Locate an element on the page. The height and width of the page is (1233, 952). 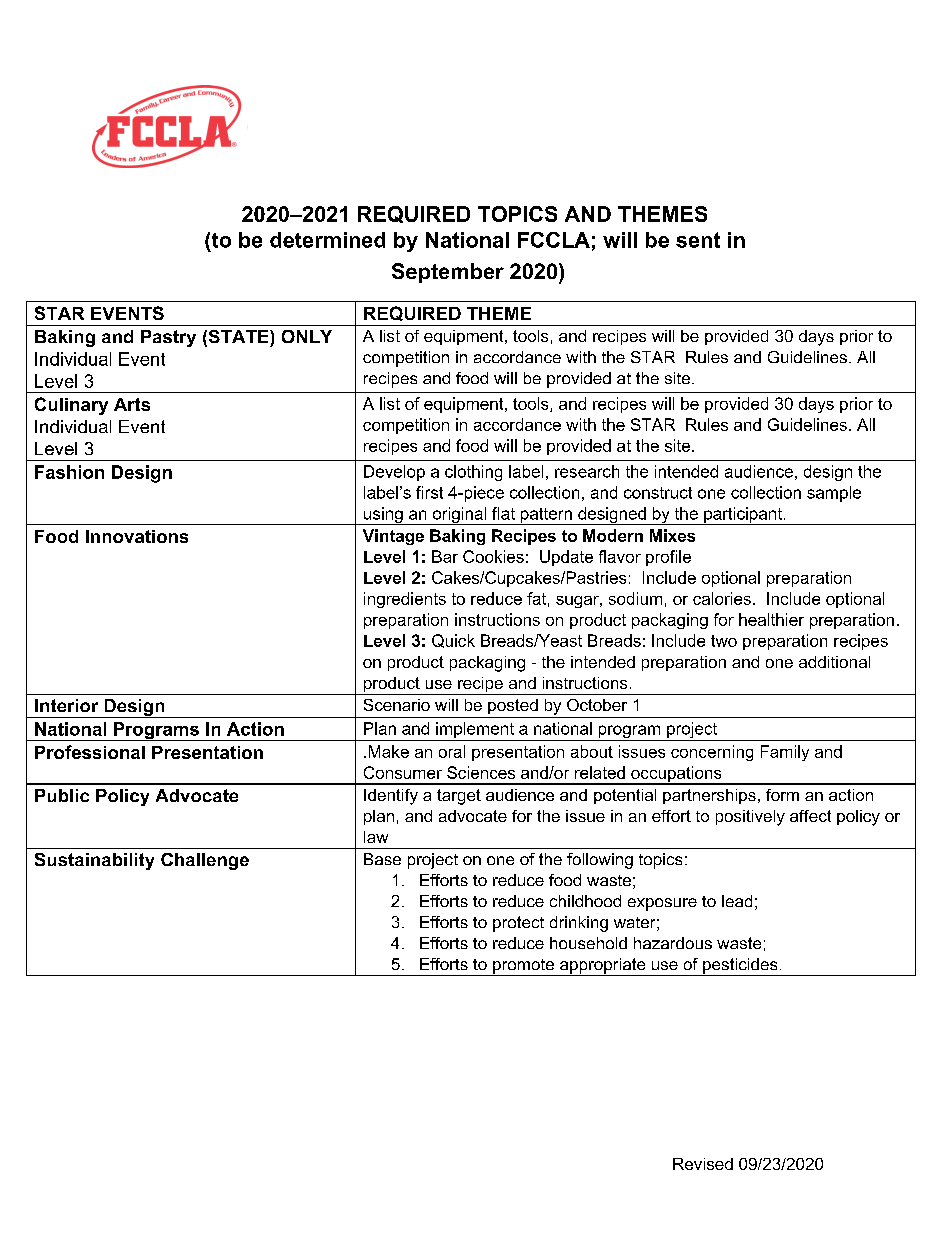
participant is located at coordinates (743, 516).
